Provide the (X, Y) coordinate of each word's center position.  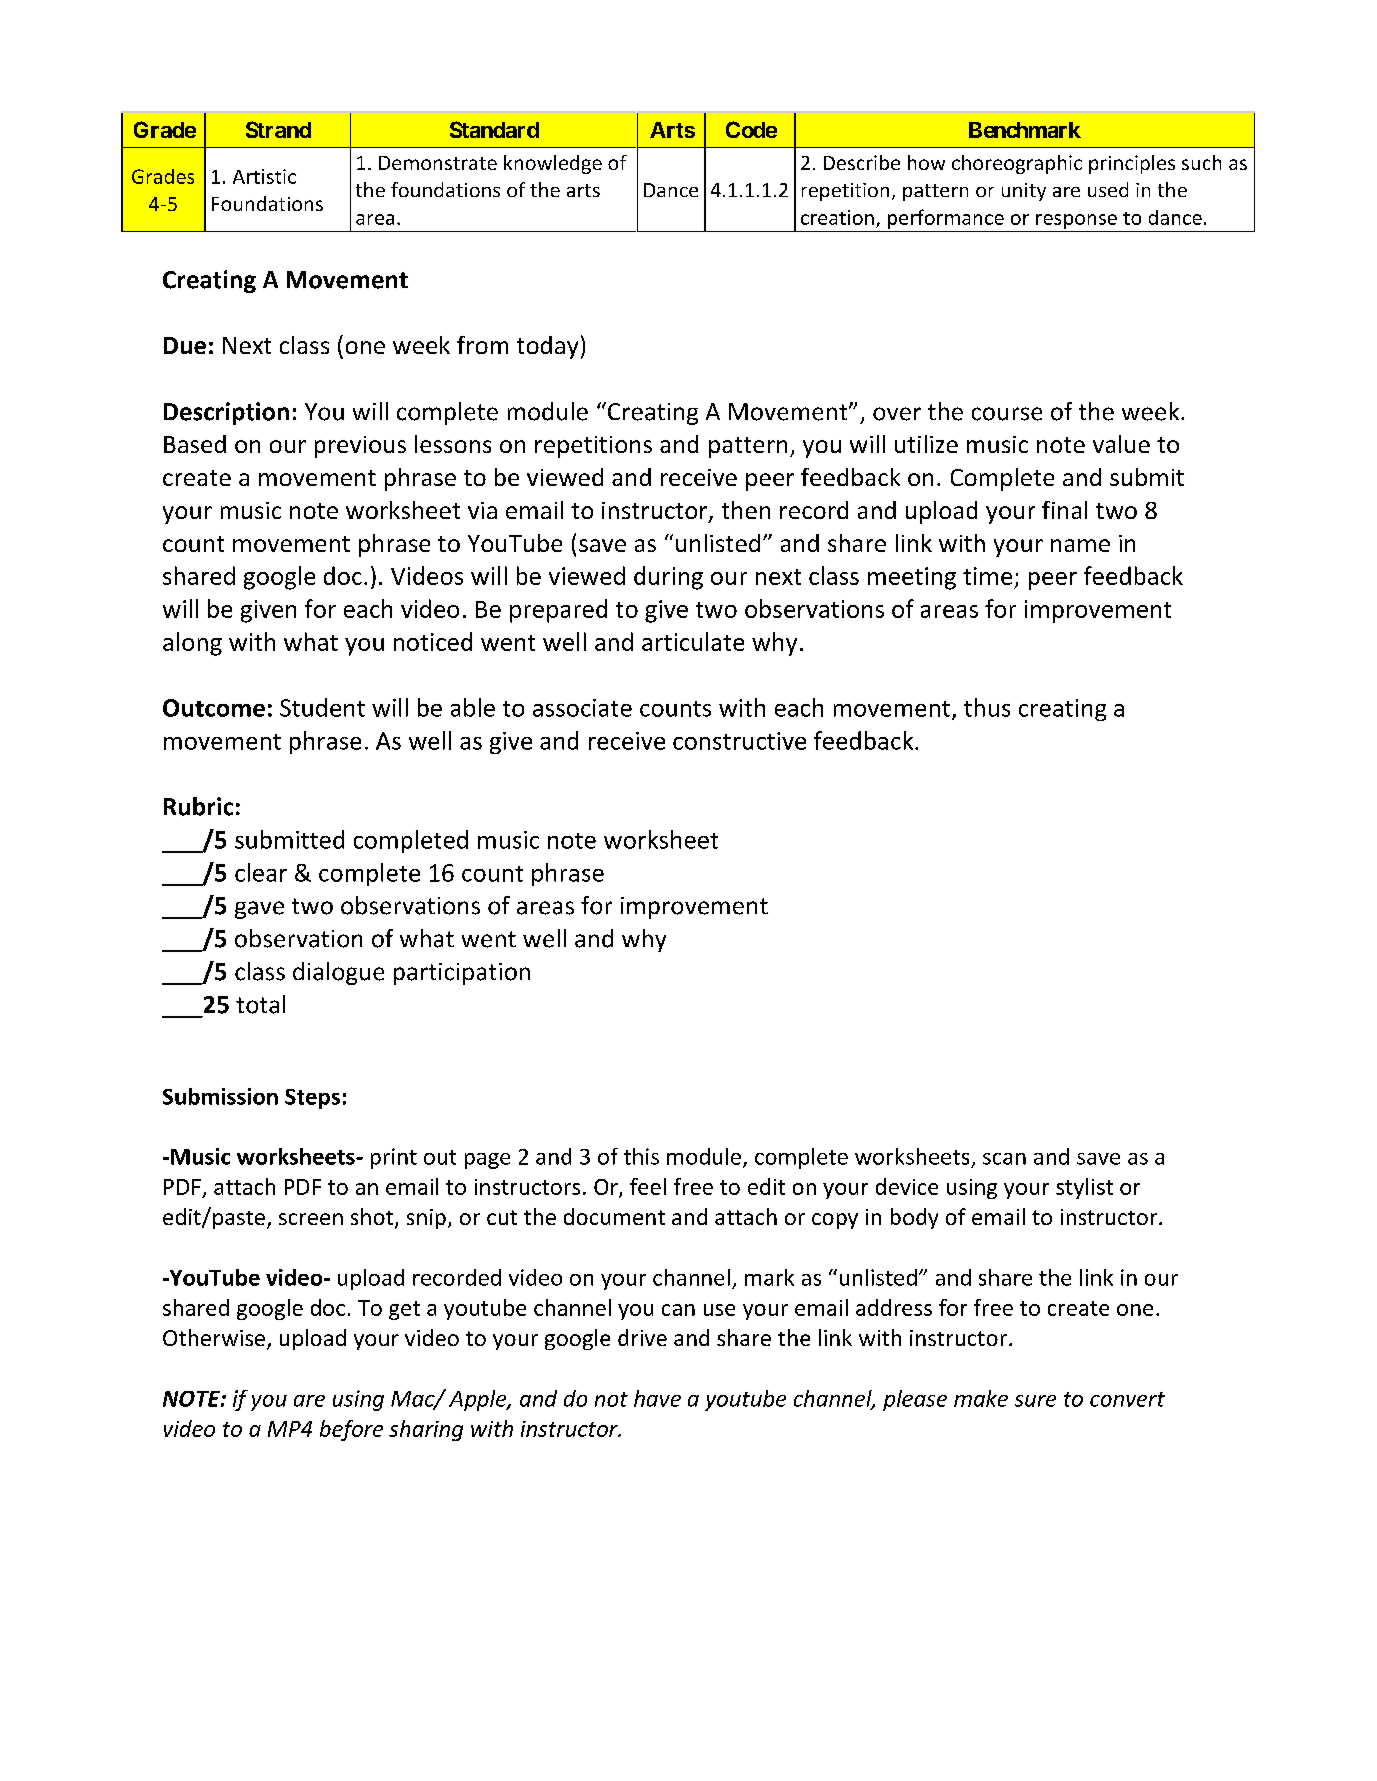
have (657, 1398)
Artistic (264, 176)
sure (1035, 1401)
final (1064, 510)
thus (987, 707)
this (641, 1156)
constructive (739, 741)
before (351, 1430)
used (1108, 189)
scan (1004, 1159)
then (746, 510)
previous (360, 447)
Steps (312, 1099)
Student (322, 707)
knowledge (553, 164)
